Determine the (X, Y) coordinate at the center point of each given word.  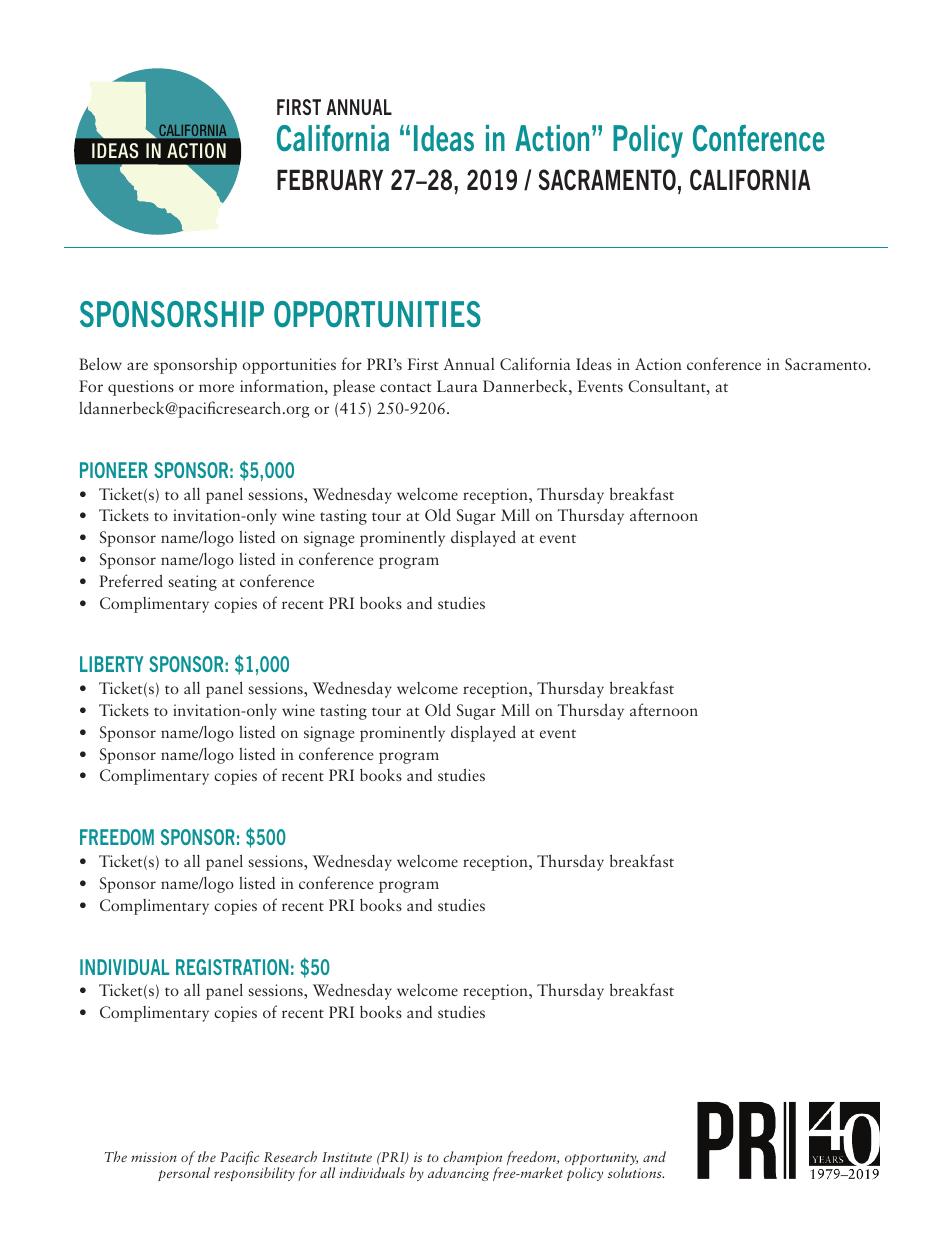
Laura (457, 386)
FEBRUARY (330, 179)
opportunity (601, 1160)
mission (154, 1157)
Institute (347, 1157)
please (354, 387)
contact (406, 387)
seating (192, 583)
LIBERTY (111, 664)
